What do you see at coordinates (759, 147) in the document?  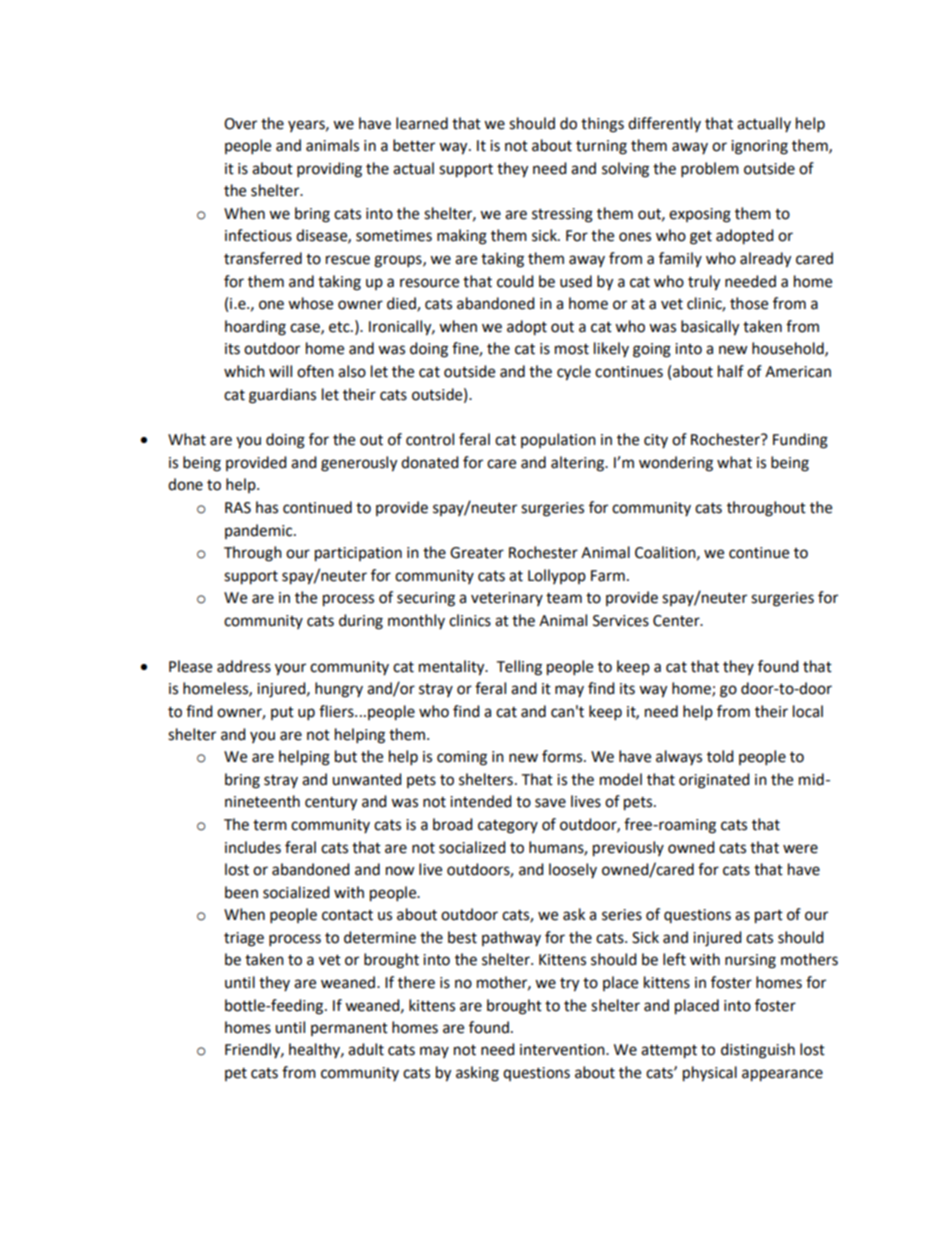 I see `ignoring` at bounding box center [759, 147].
